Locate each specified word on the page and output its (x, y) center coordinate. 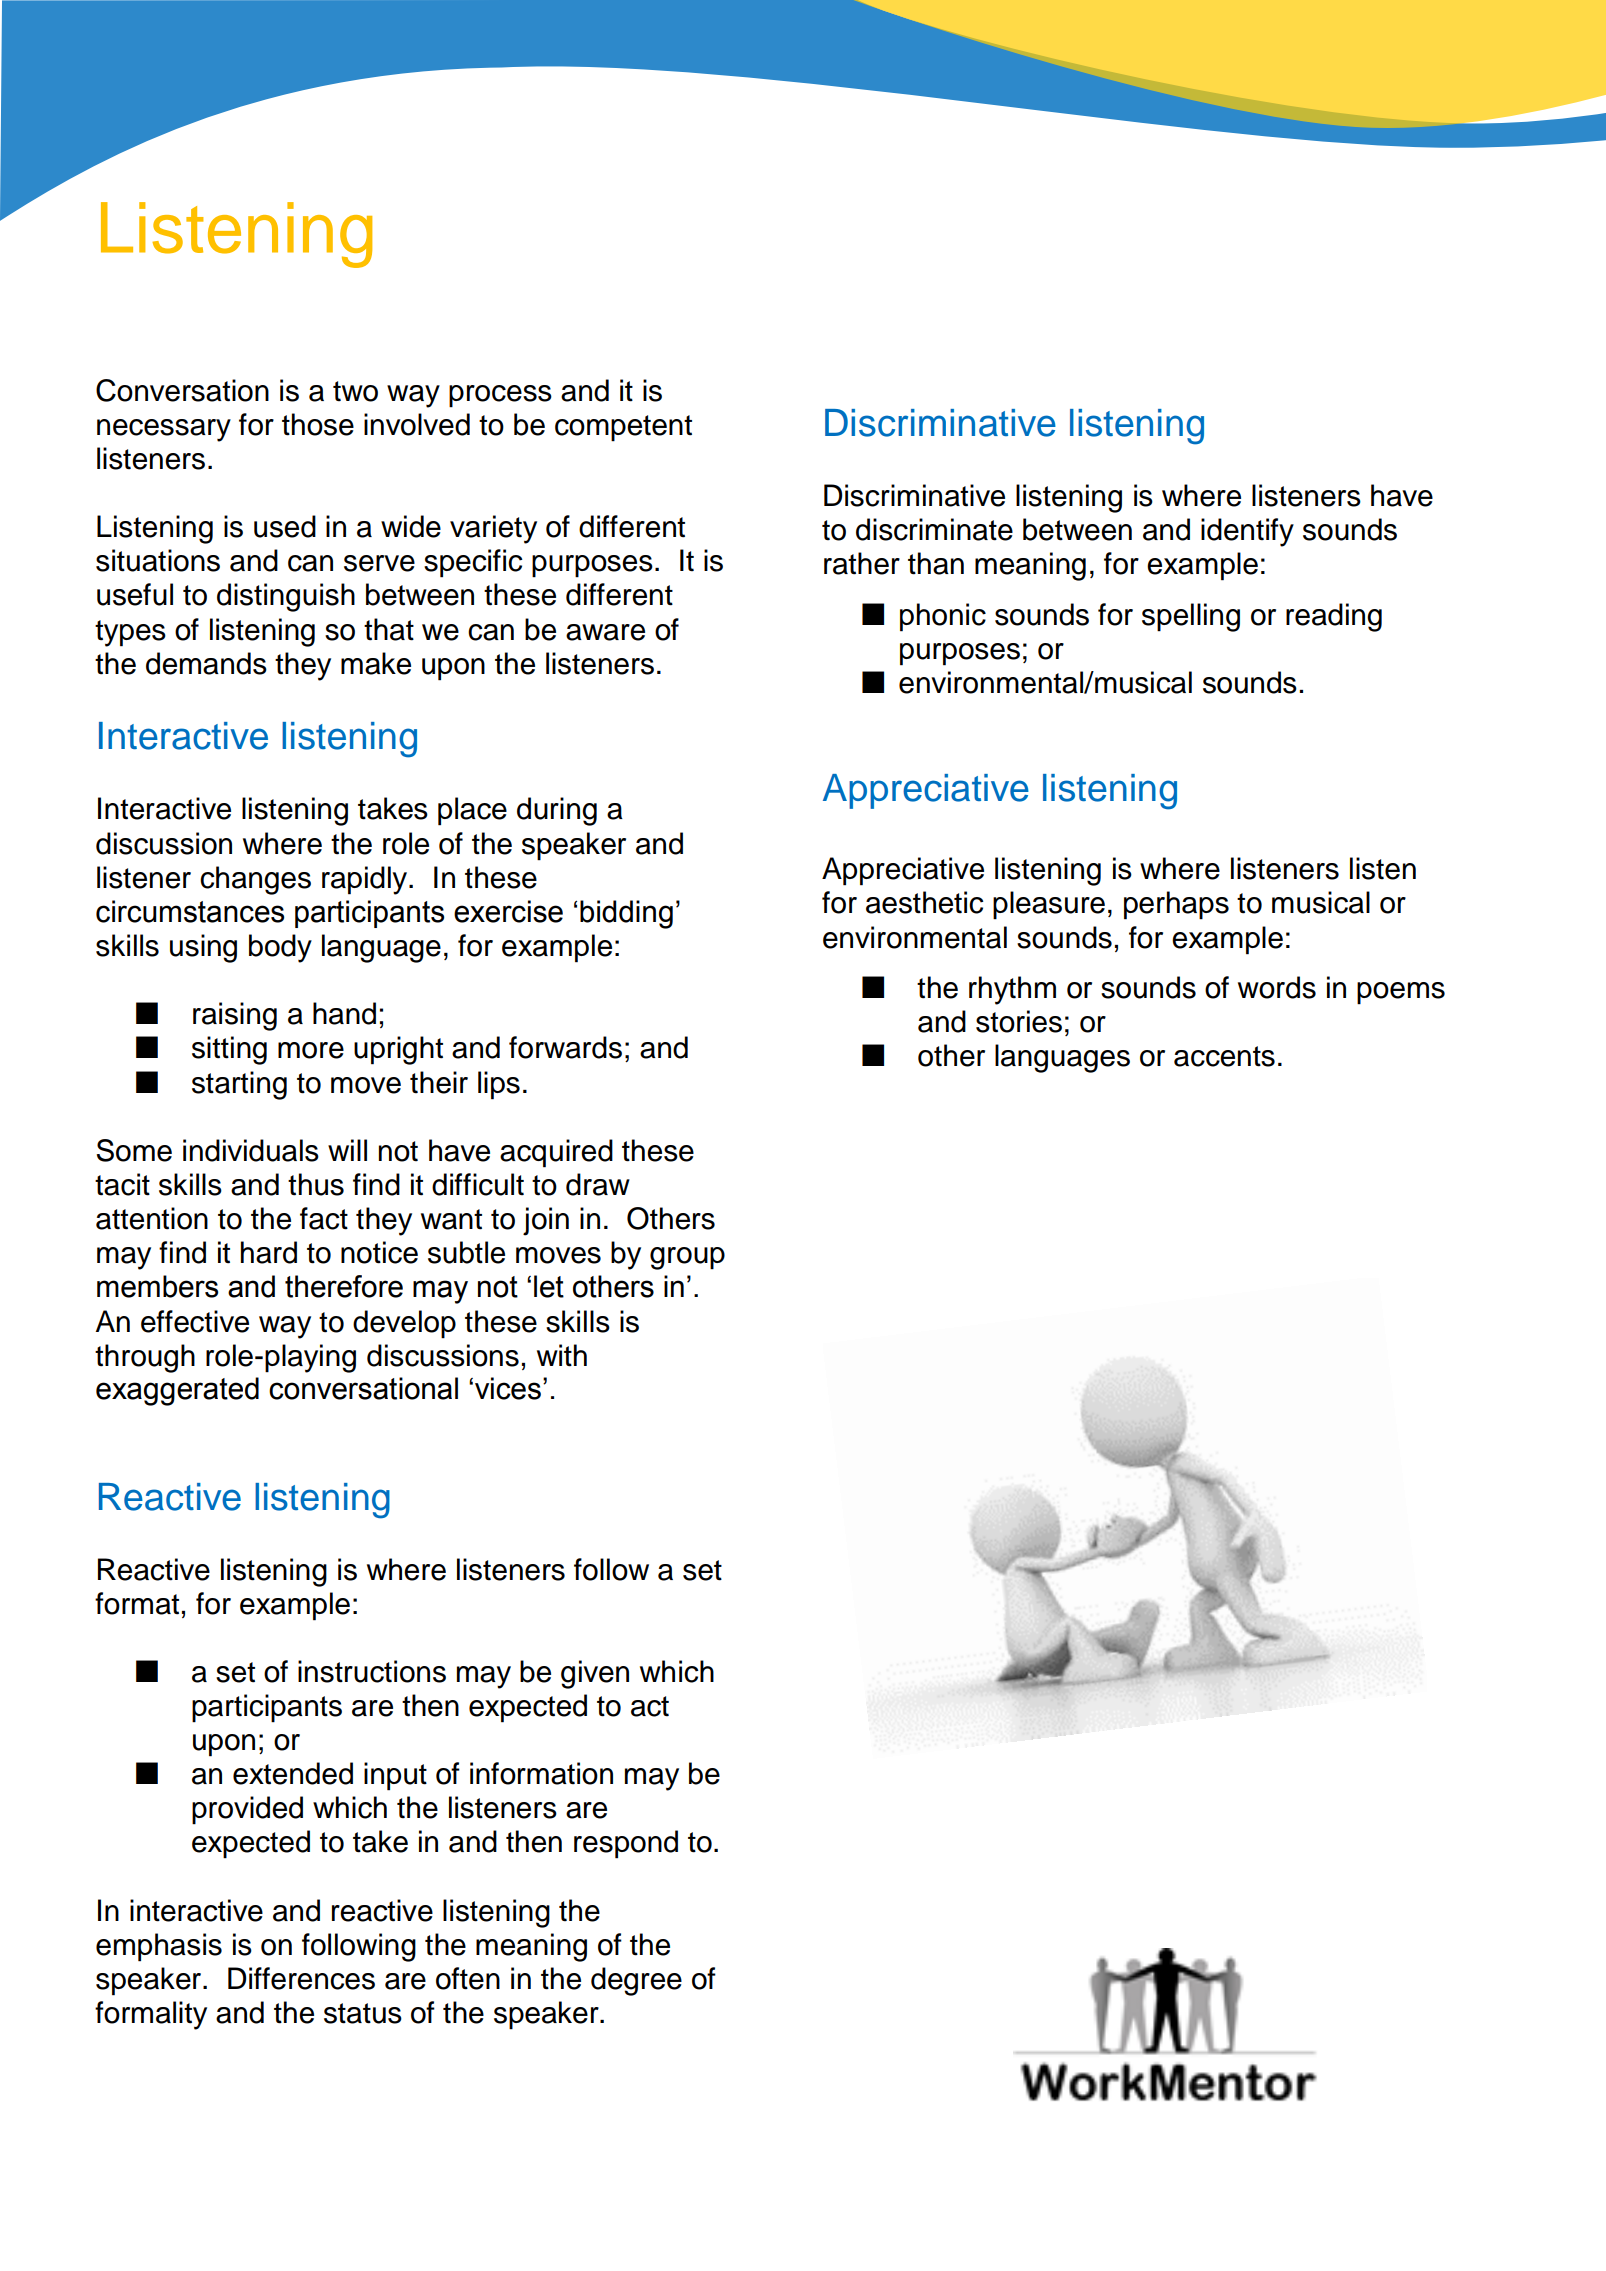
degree (636, 1981)
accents (1224, 1056)
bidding (626, 914)
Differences (301, 1978)
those (318, 424)
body (280, 948)
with (562, 1355)
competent (623, 428)
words (1277, 987)
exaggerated (177, 1391)
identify (1247, 532)
